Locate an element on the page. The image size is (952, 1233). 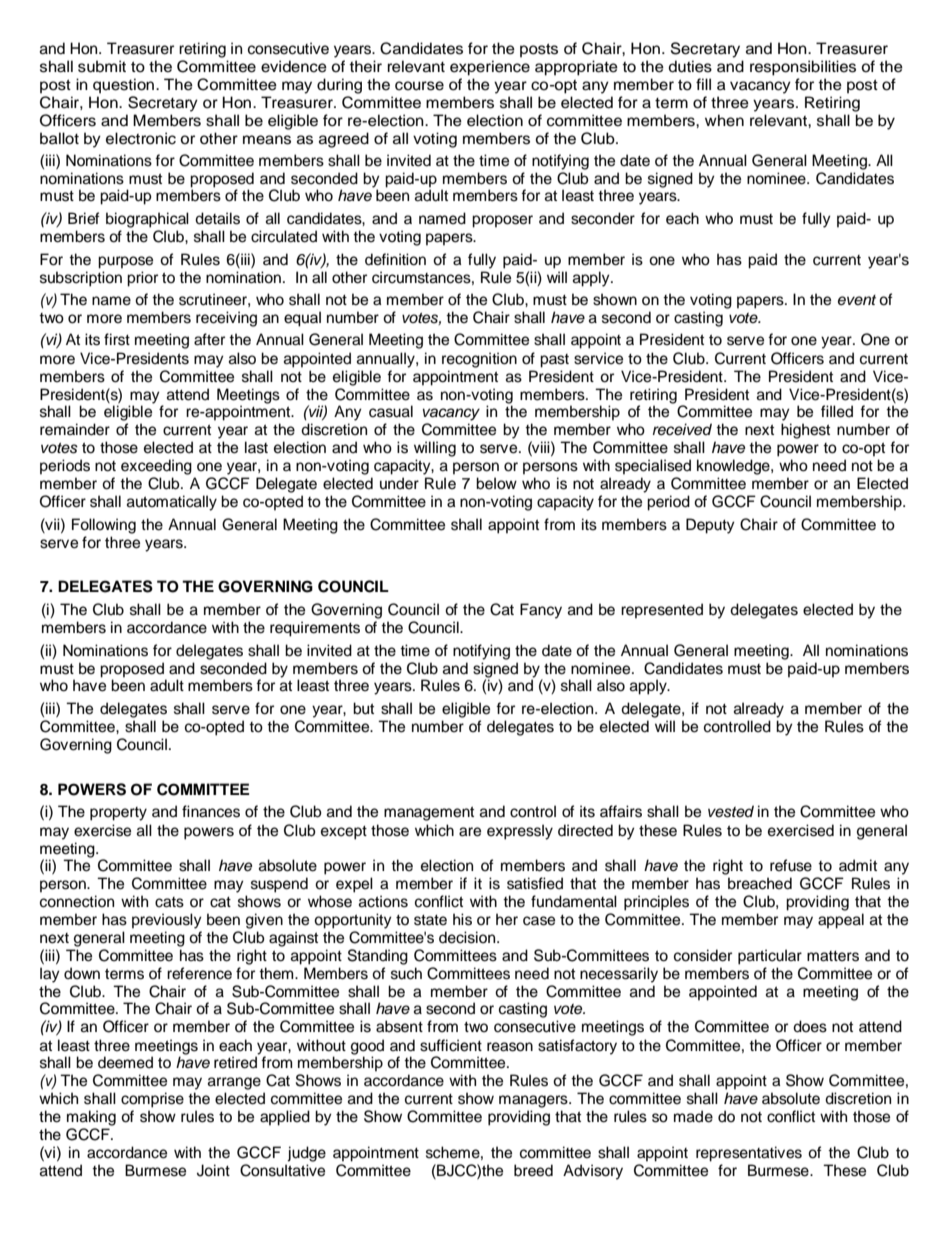
when is located at coordinates (724, 120).
